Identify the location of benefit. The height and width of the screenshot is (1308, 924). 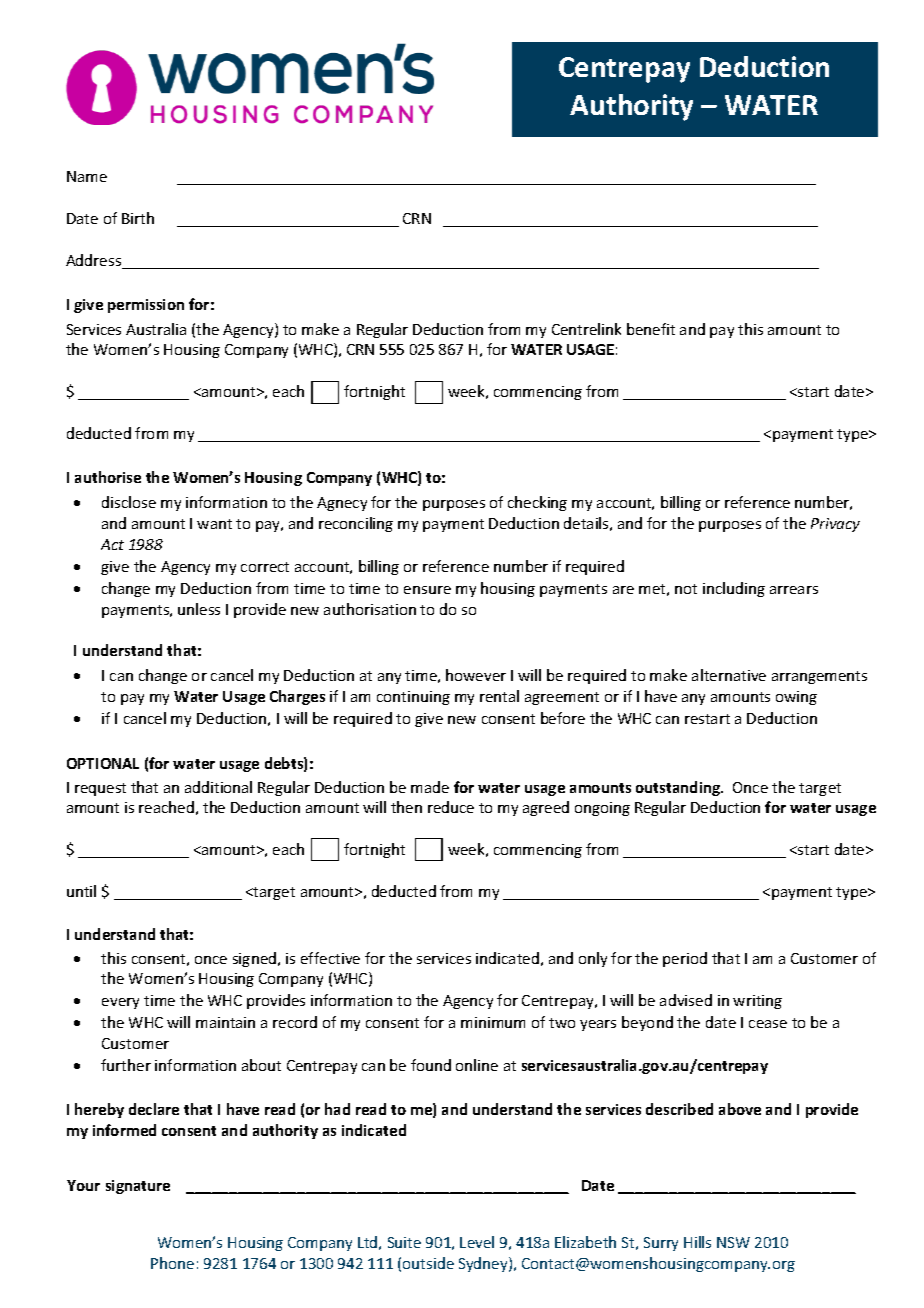
(651, 329).
